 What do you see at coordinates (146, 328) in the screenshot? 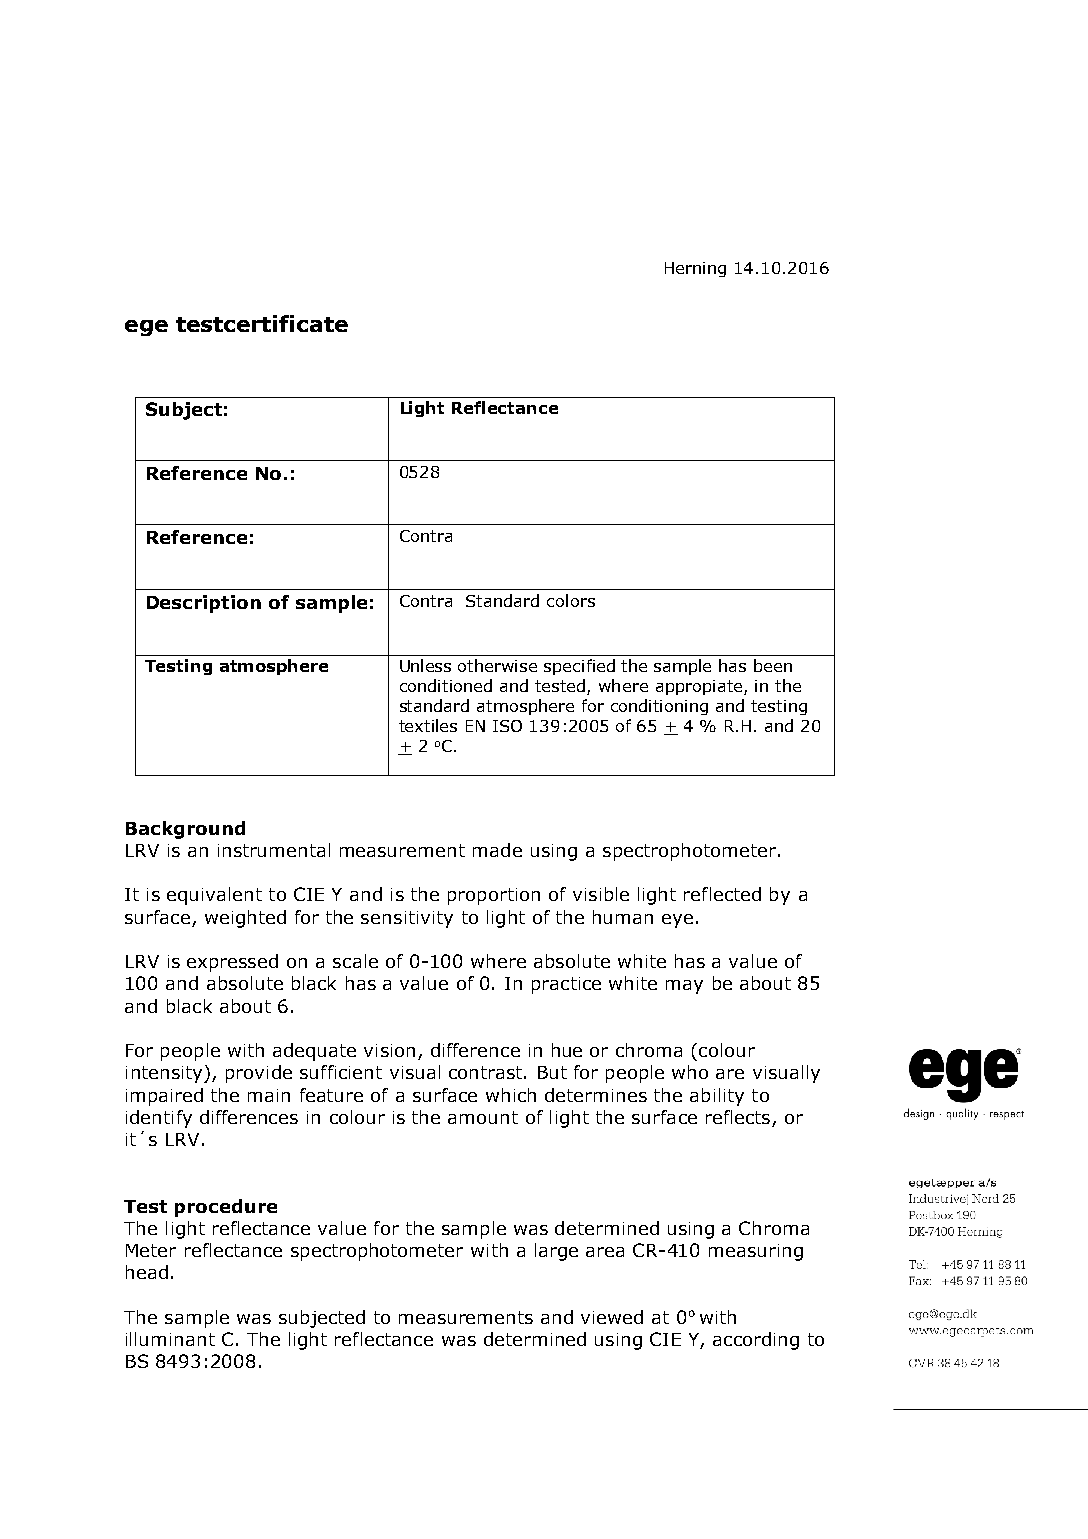
I see `ege` at bounding box center [146, 328].
